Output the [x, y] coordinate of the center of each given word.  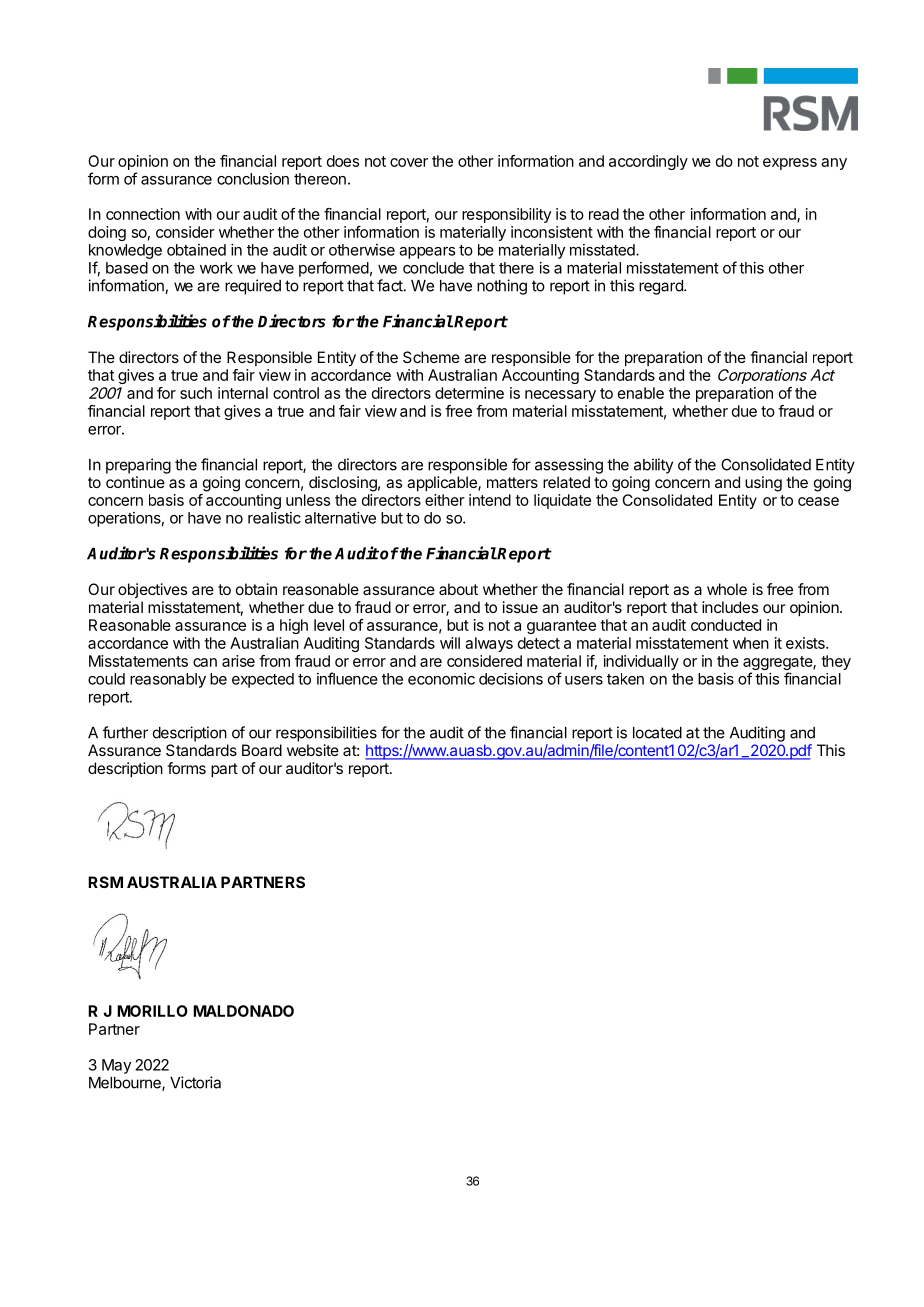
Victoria [195, 1082]
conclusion [253, 179]
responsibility [506, 215]
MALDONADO [243, 1011]
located [657, 733]
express [790, 164]
